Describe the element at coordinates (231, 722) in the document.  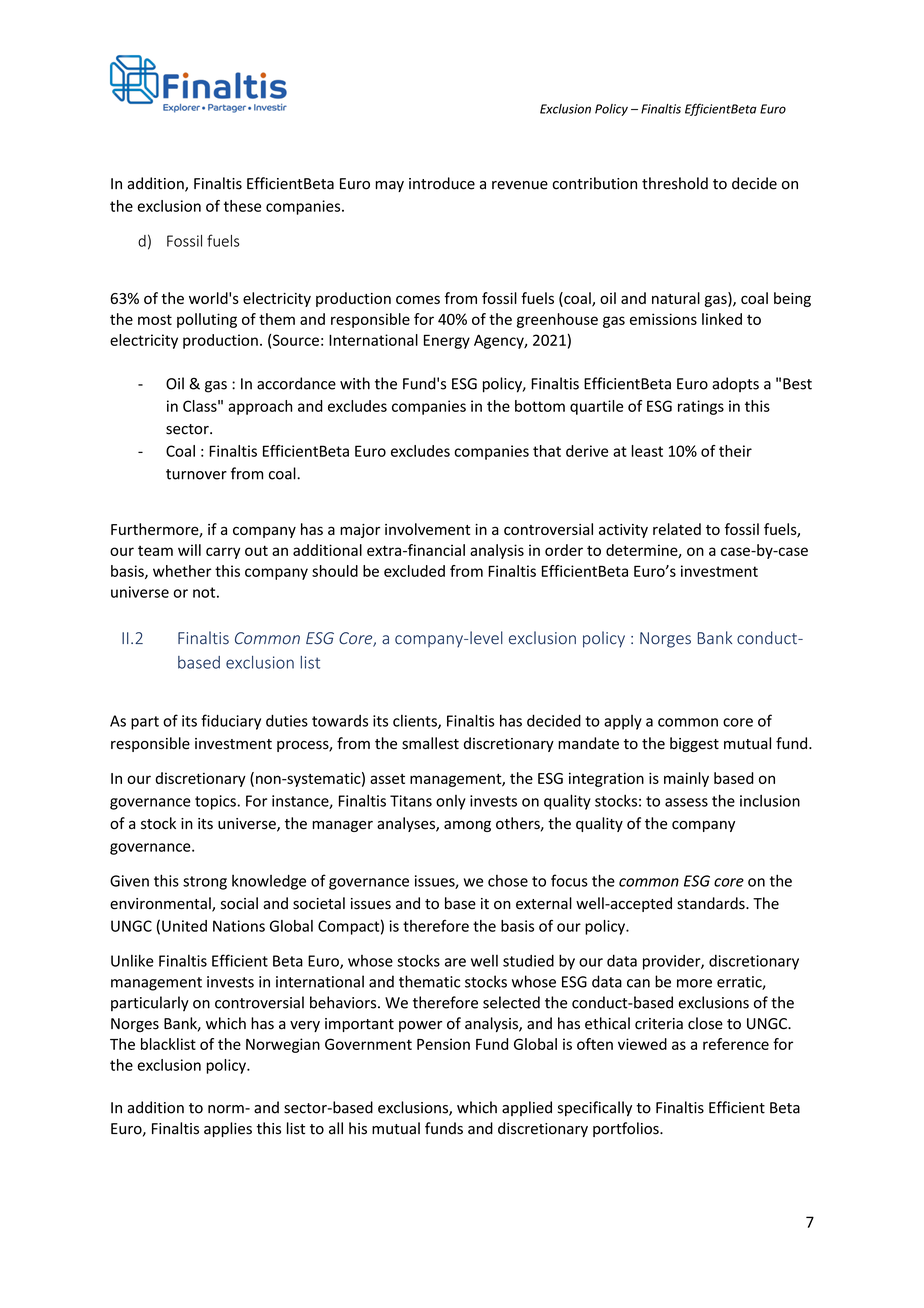
I see `fiduciary` at that location.
